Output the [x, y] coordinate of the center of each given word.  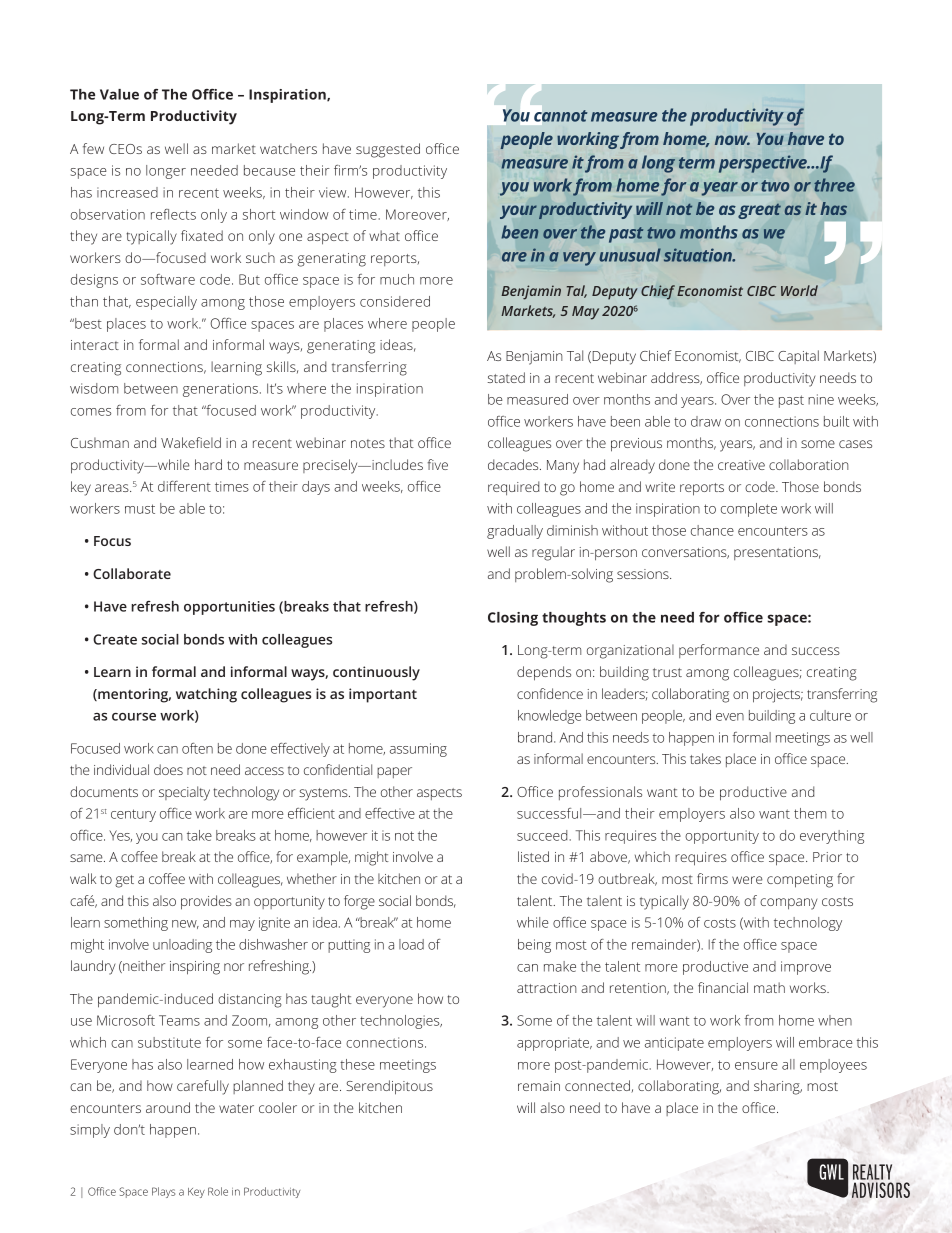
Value [119, 94]
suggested [388, 150]
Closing [513, 619]
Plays [163, 1192]
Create [115, 639]
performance [719, 651]
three [834, 185]
